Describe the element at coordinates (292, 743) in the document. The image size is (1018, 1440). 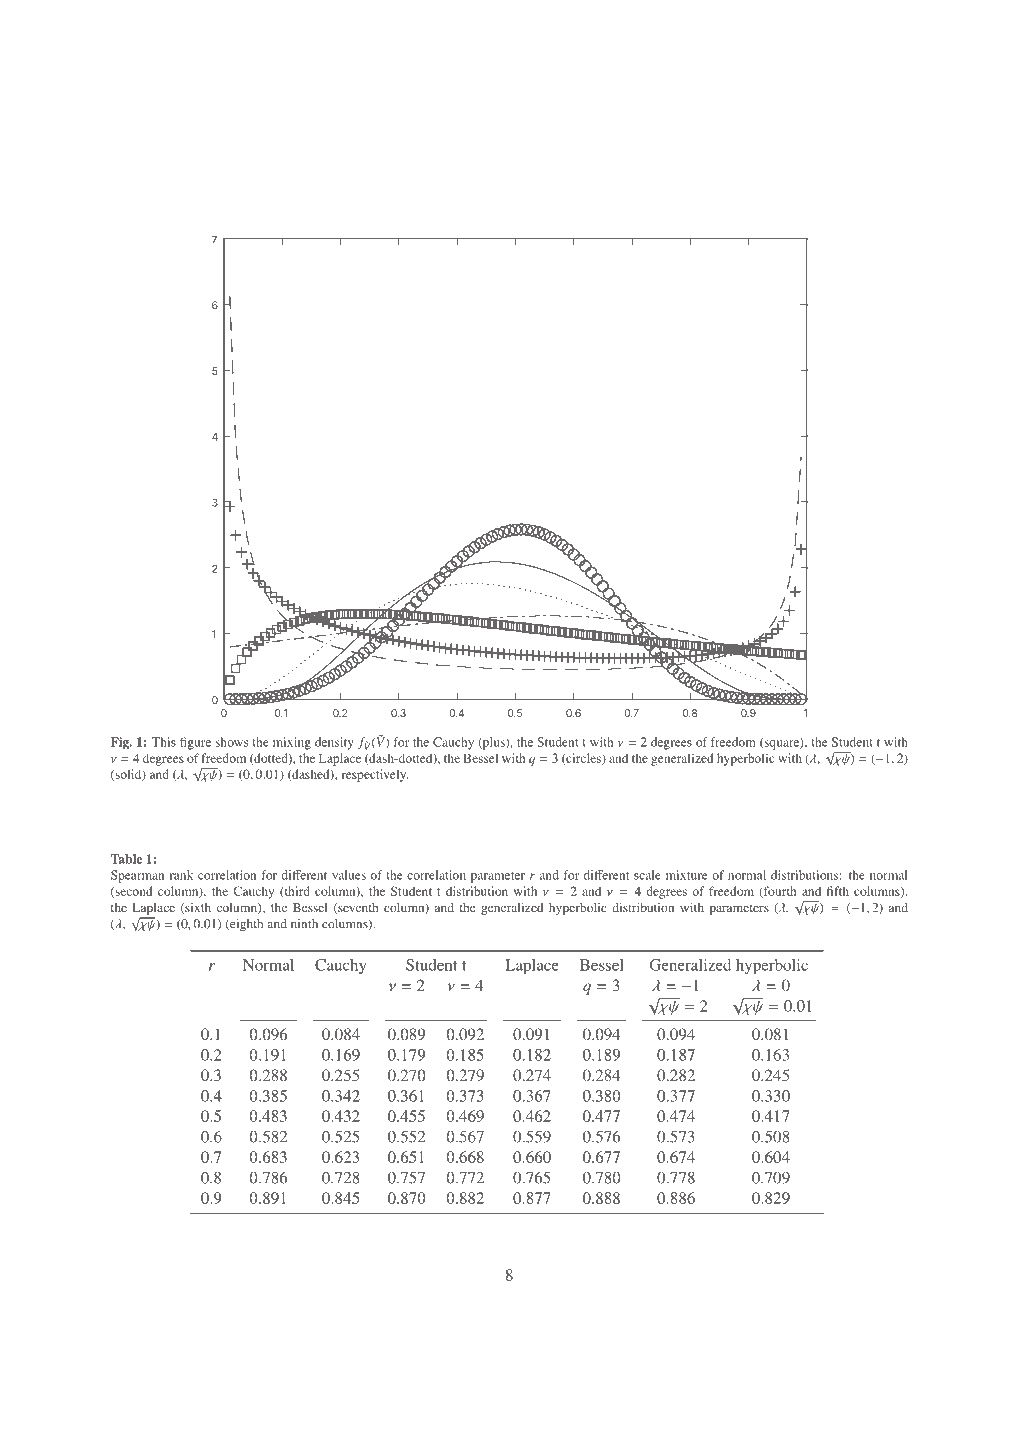
I see `mixing` at that location.
